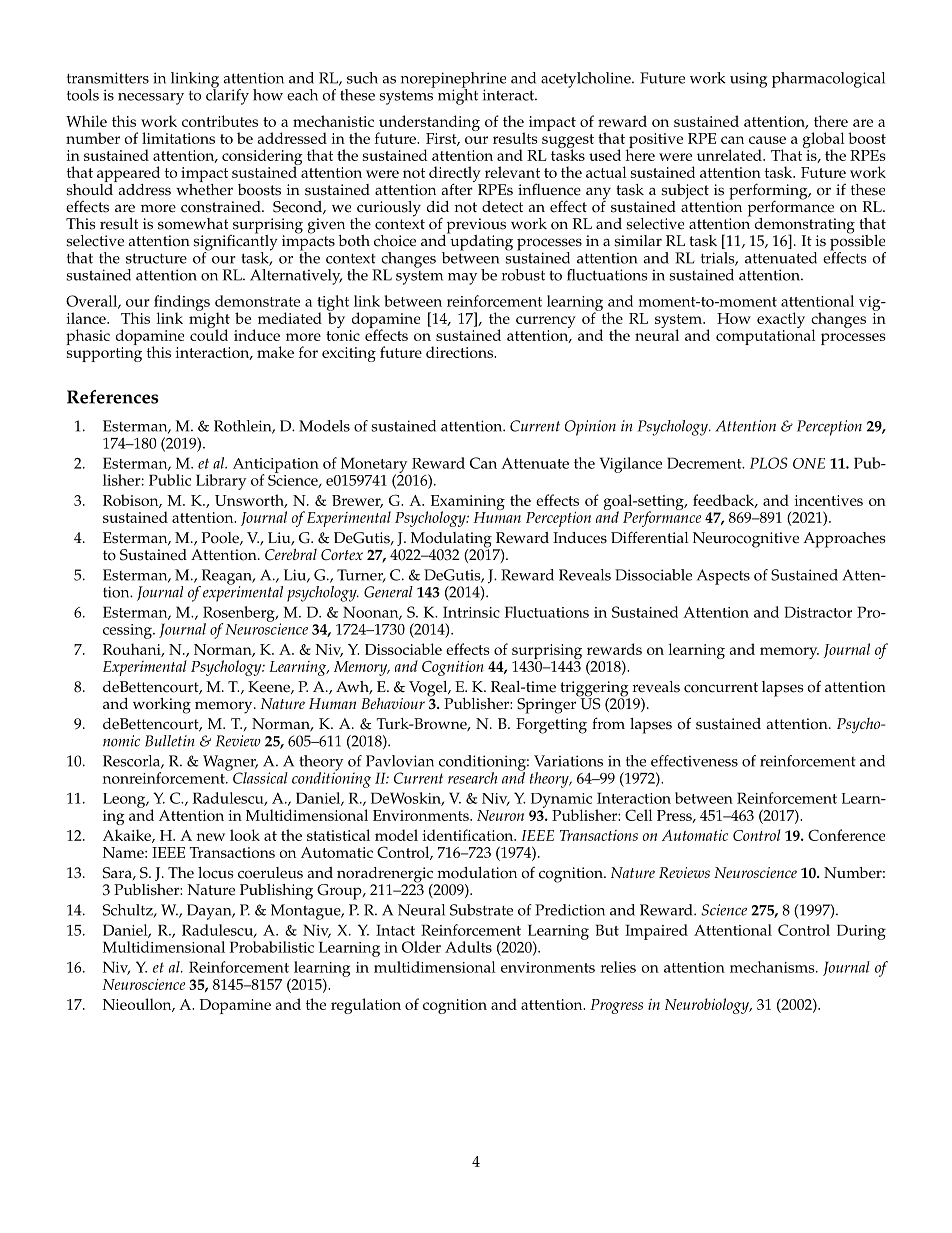 This image has width=952, height=1233. I want to click on using, so click(748, 80).
